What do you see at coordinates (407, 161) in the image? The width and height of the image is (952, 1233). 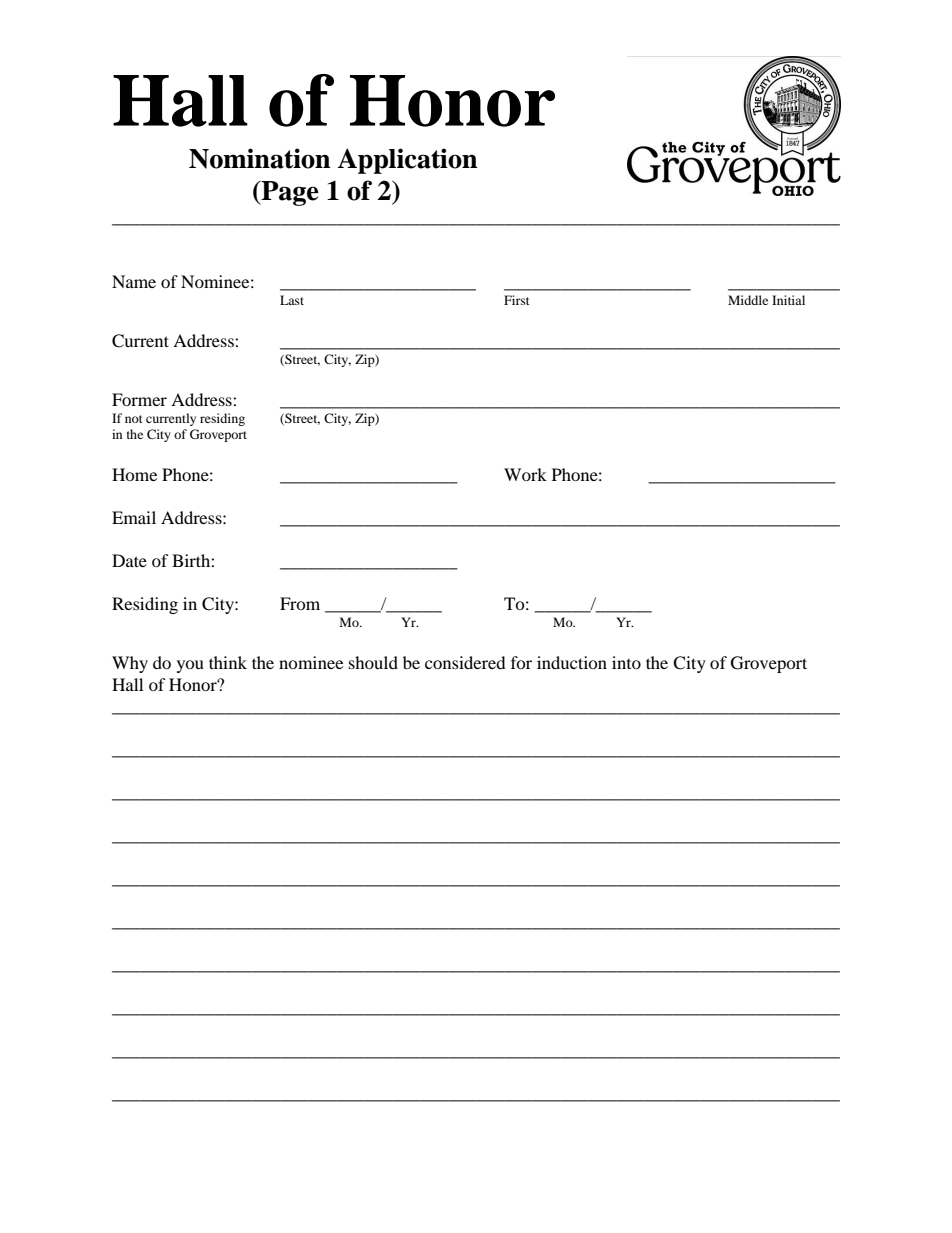 I see `Application` at bounding box center [407, 161].
